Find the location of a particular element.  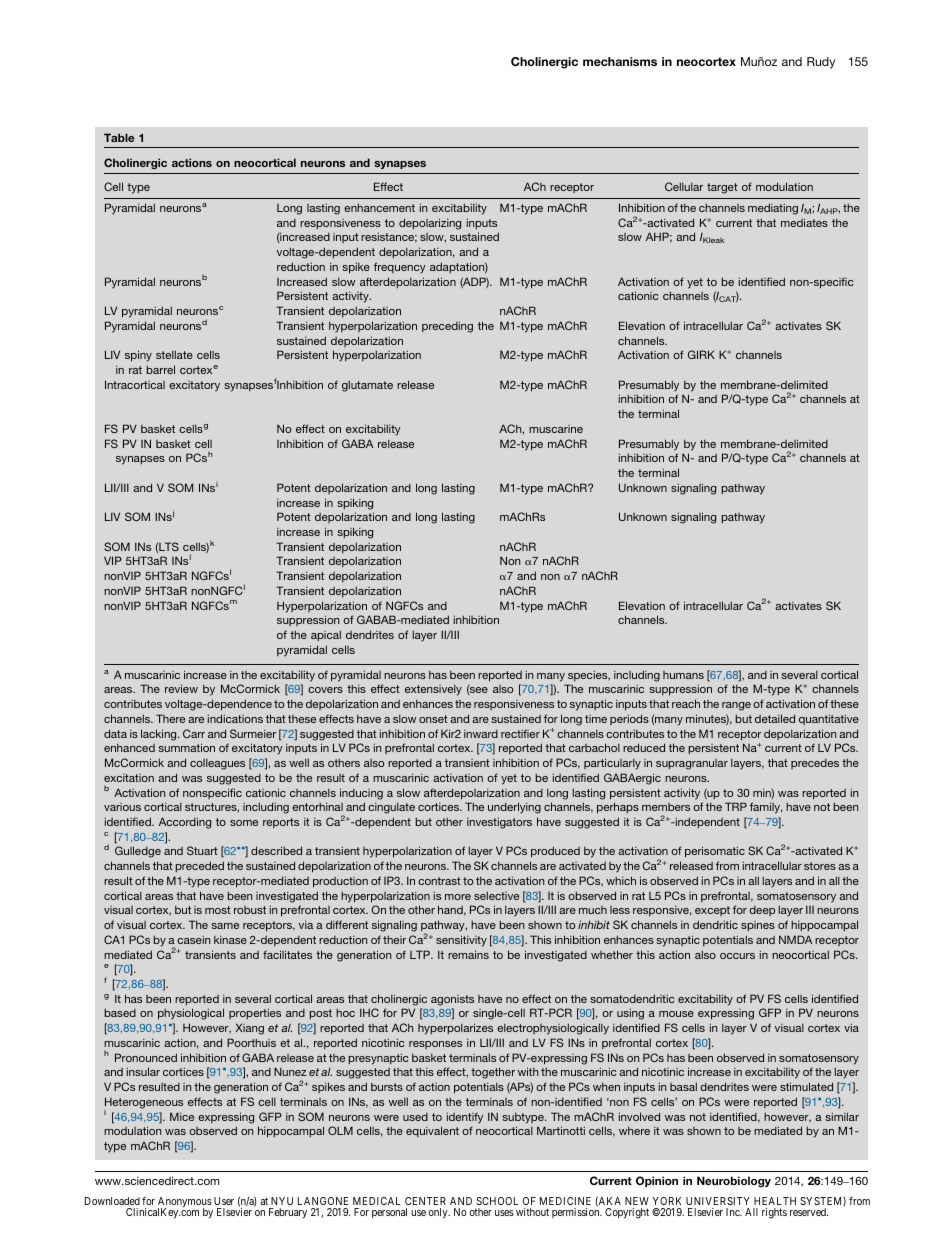

mediates is located at coordinates (804, 222).
